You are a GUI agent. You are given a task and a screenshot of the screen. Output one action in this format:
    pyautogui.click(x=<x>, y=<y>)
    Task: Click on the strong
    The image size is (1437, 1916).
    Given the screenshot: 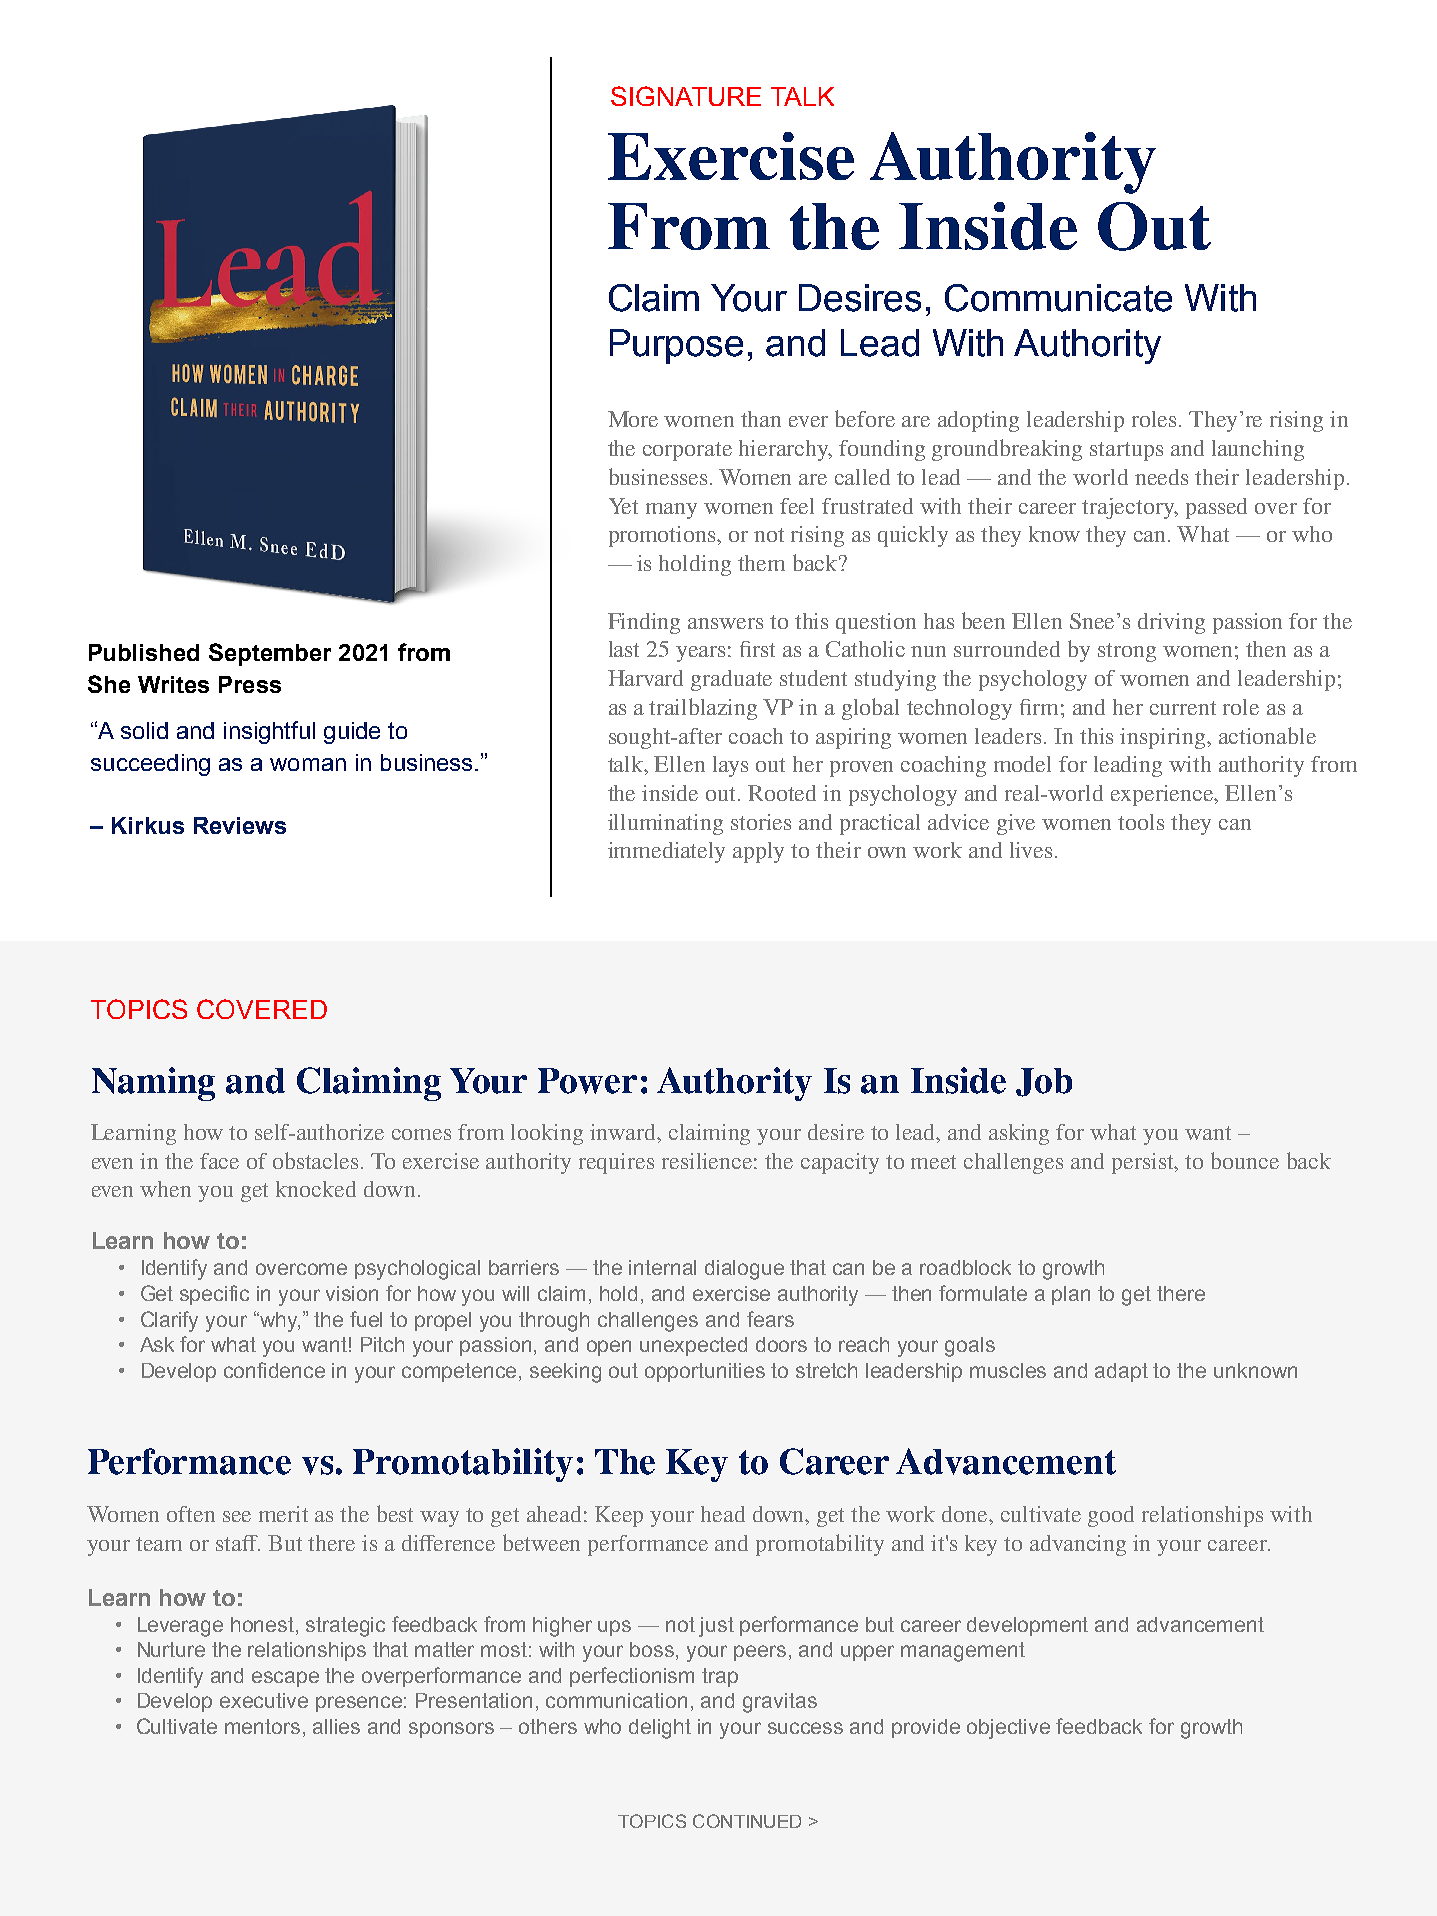 What is the action you would take?
    pyautogui.click(x=1127, y=652)
